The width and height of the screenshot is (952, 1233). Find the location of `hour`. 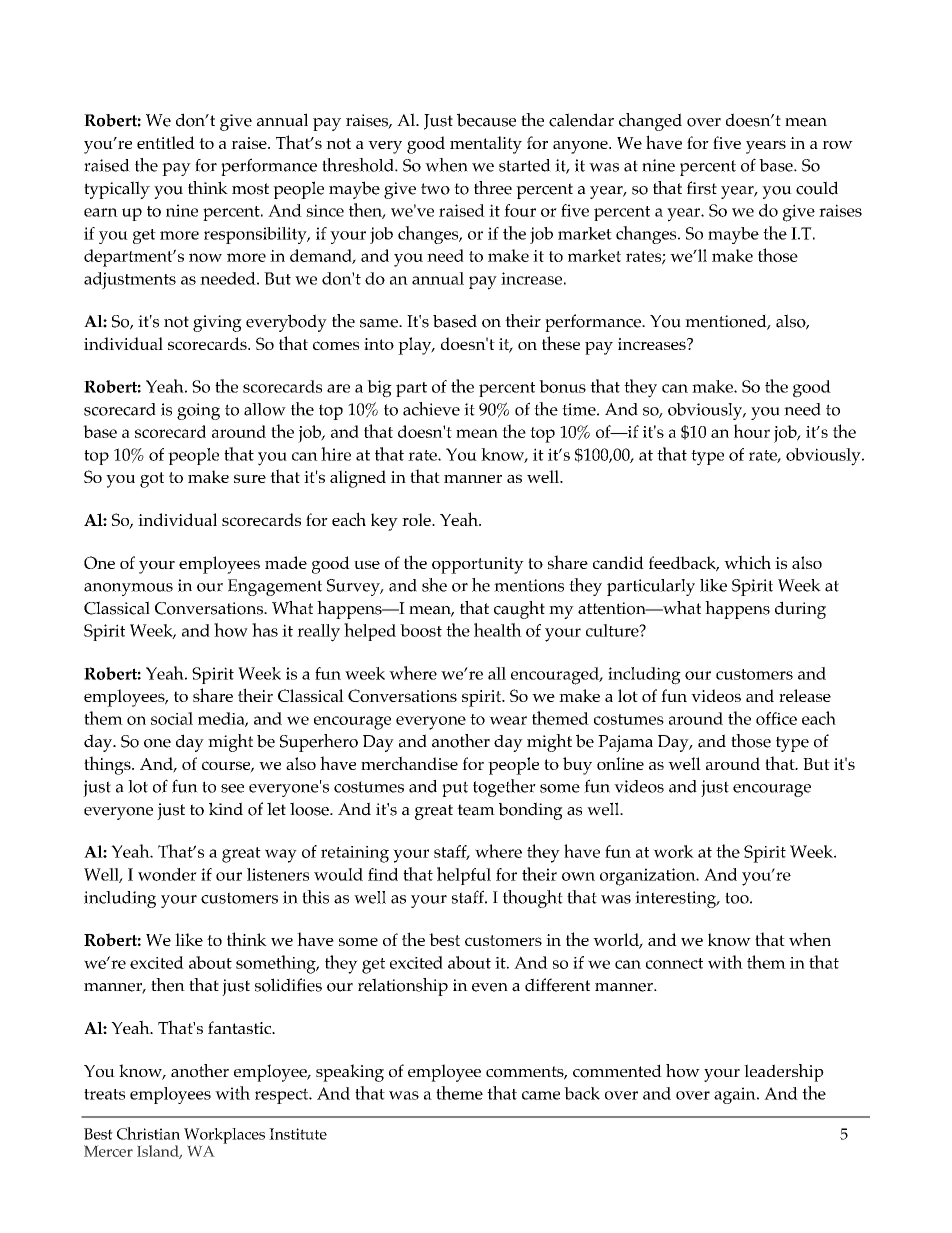

hour is located at coordinates (752, 431).
